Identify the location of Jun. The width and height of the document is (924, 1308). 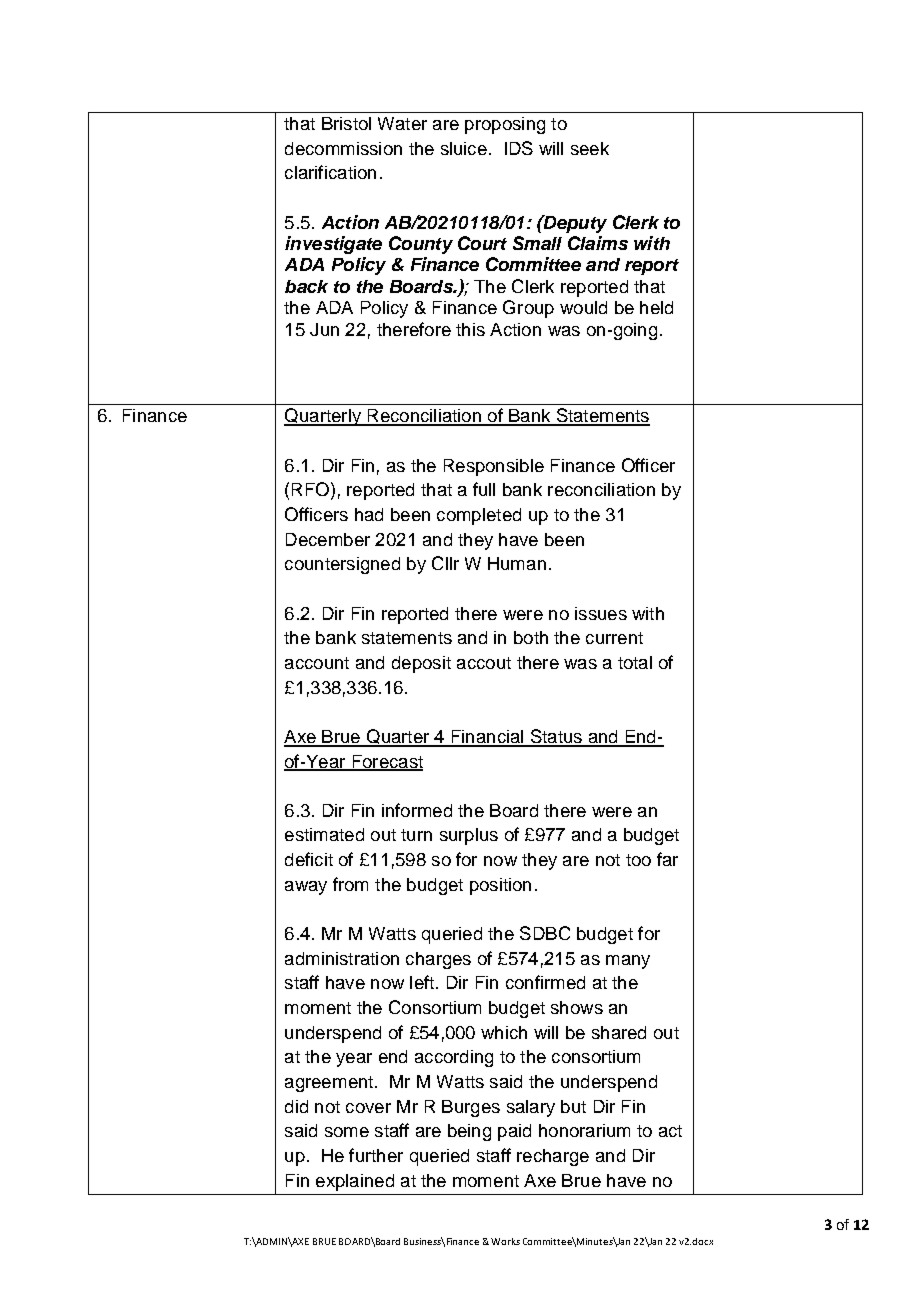
(324, 329).
